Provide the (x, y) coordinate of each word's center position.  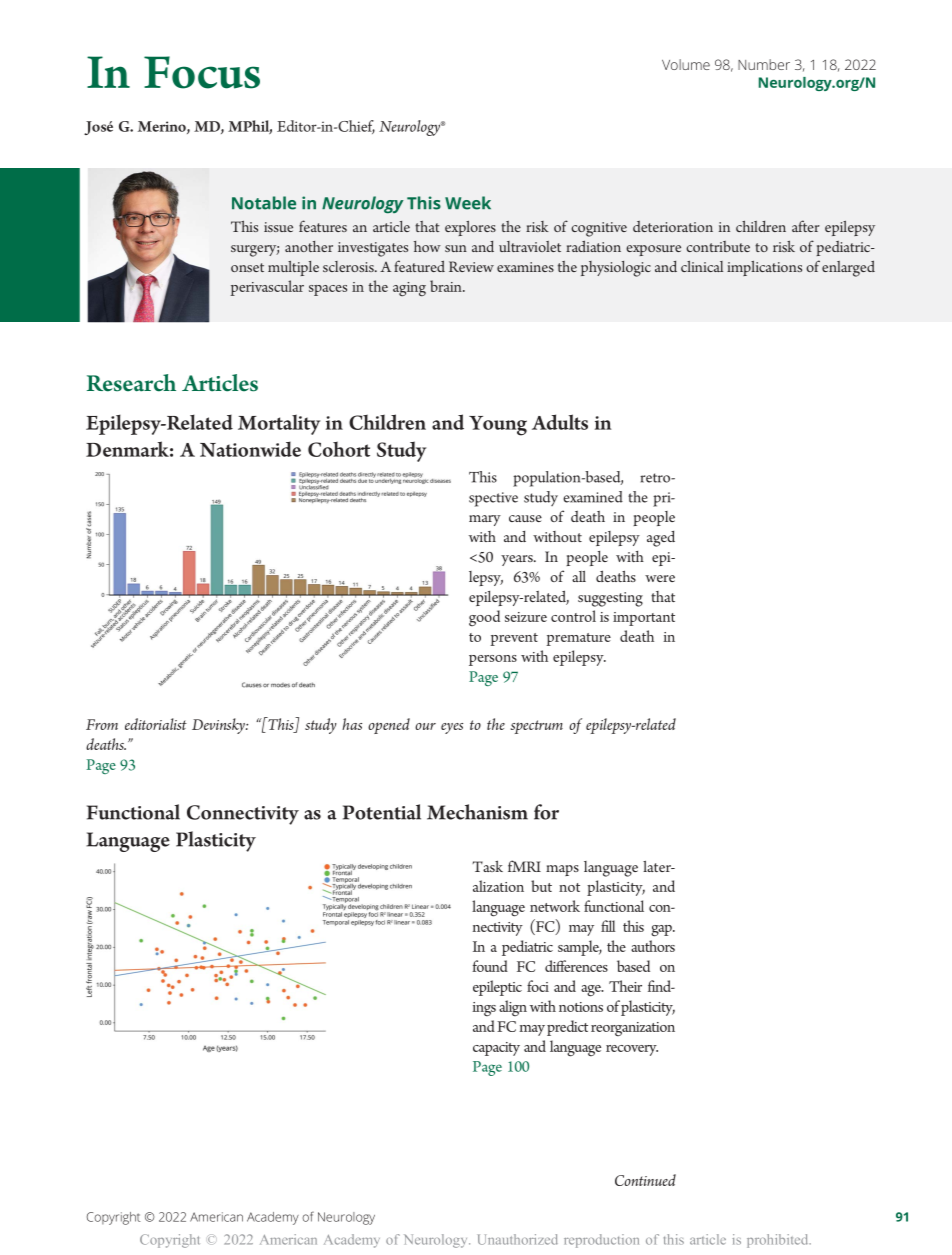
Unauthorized (518, 1239)
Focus (202, 72)
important (644, 619)
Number (764, 64)
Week (468, 203)
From (102, 724)
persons (493, 660)
